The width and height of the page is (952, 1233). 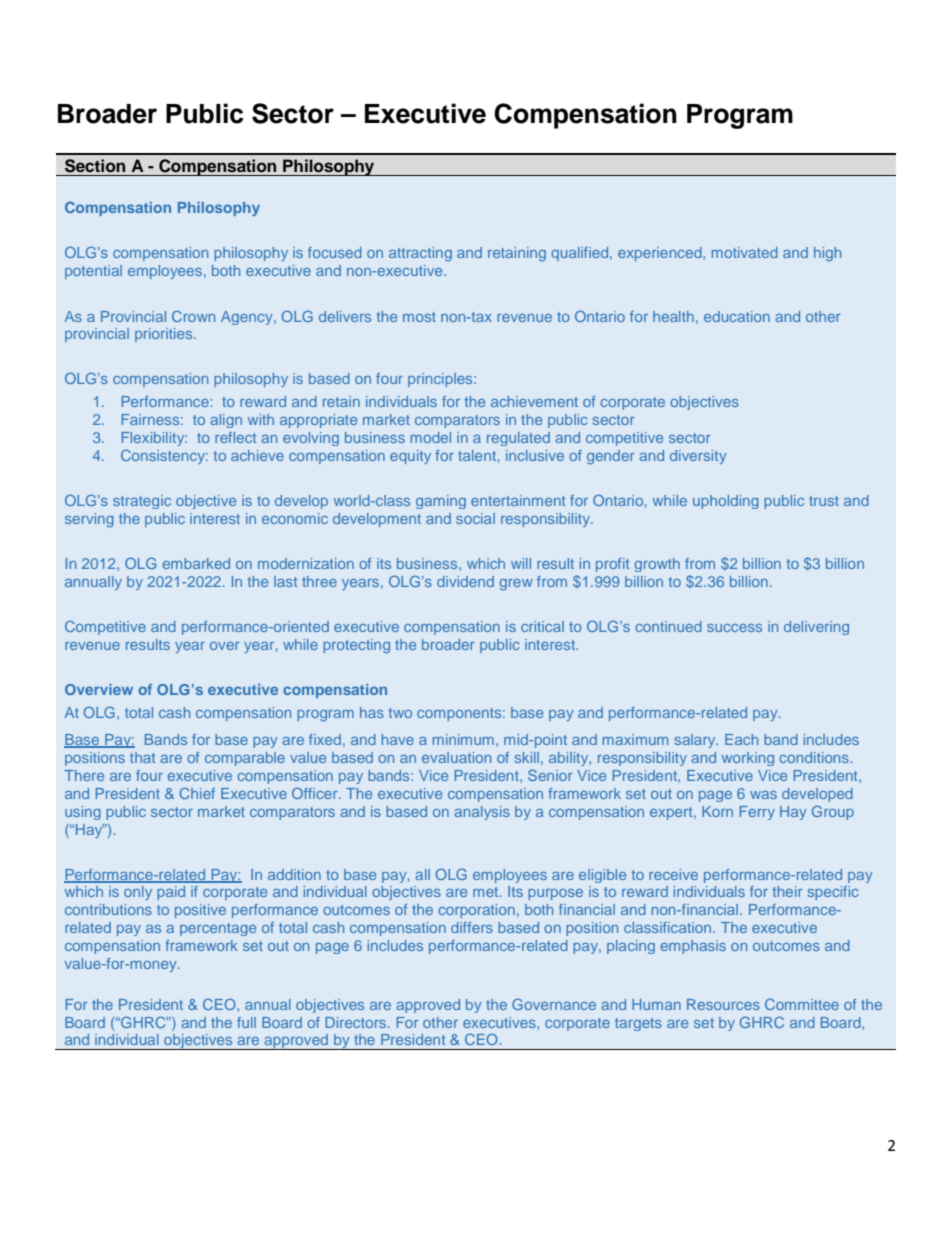 I want to click on embarked, so click(x=196, y=563).
